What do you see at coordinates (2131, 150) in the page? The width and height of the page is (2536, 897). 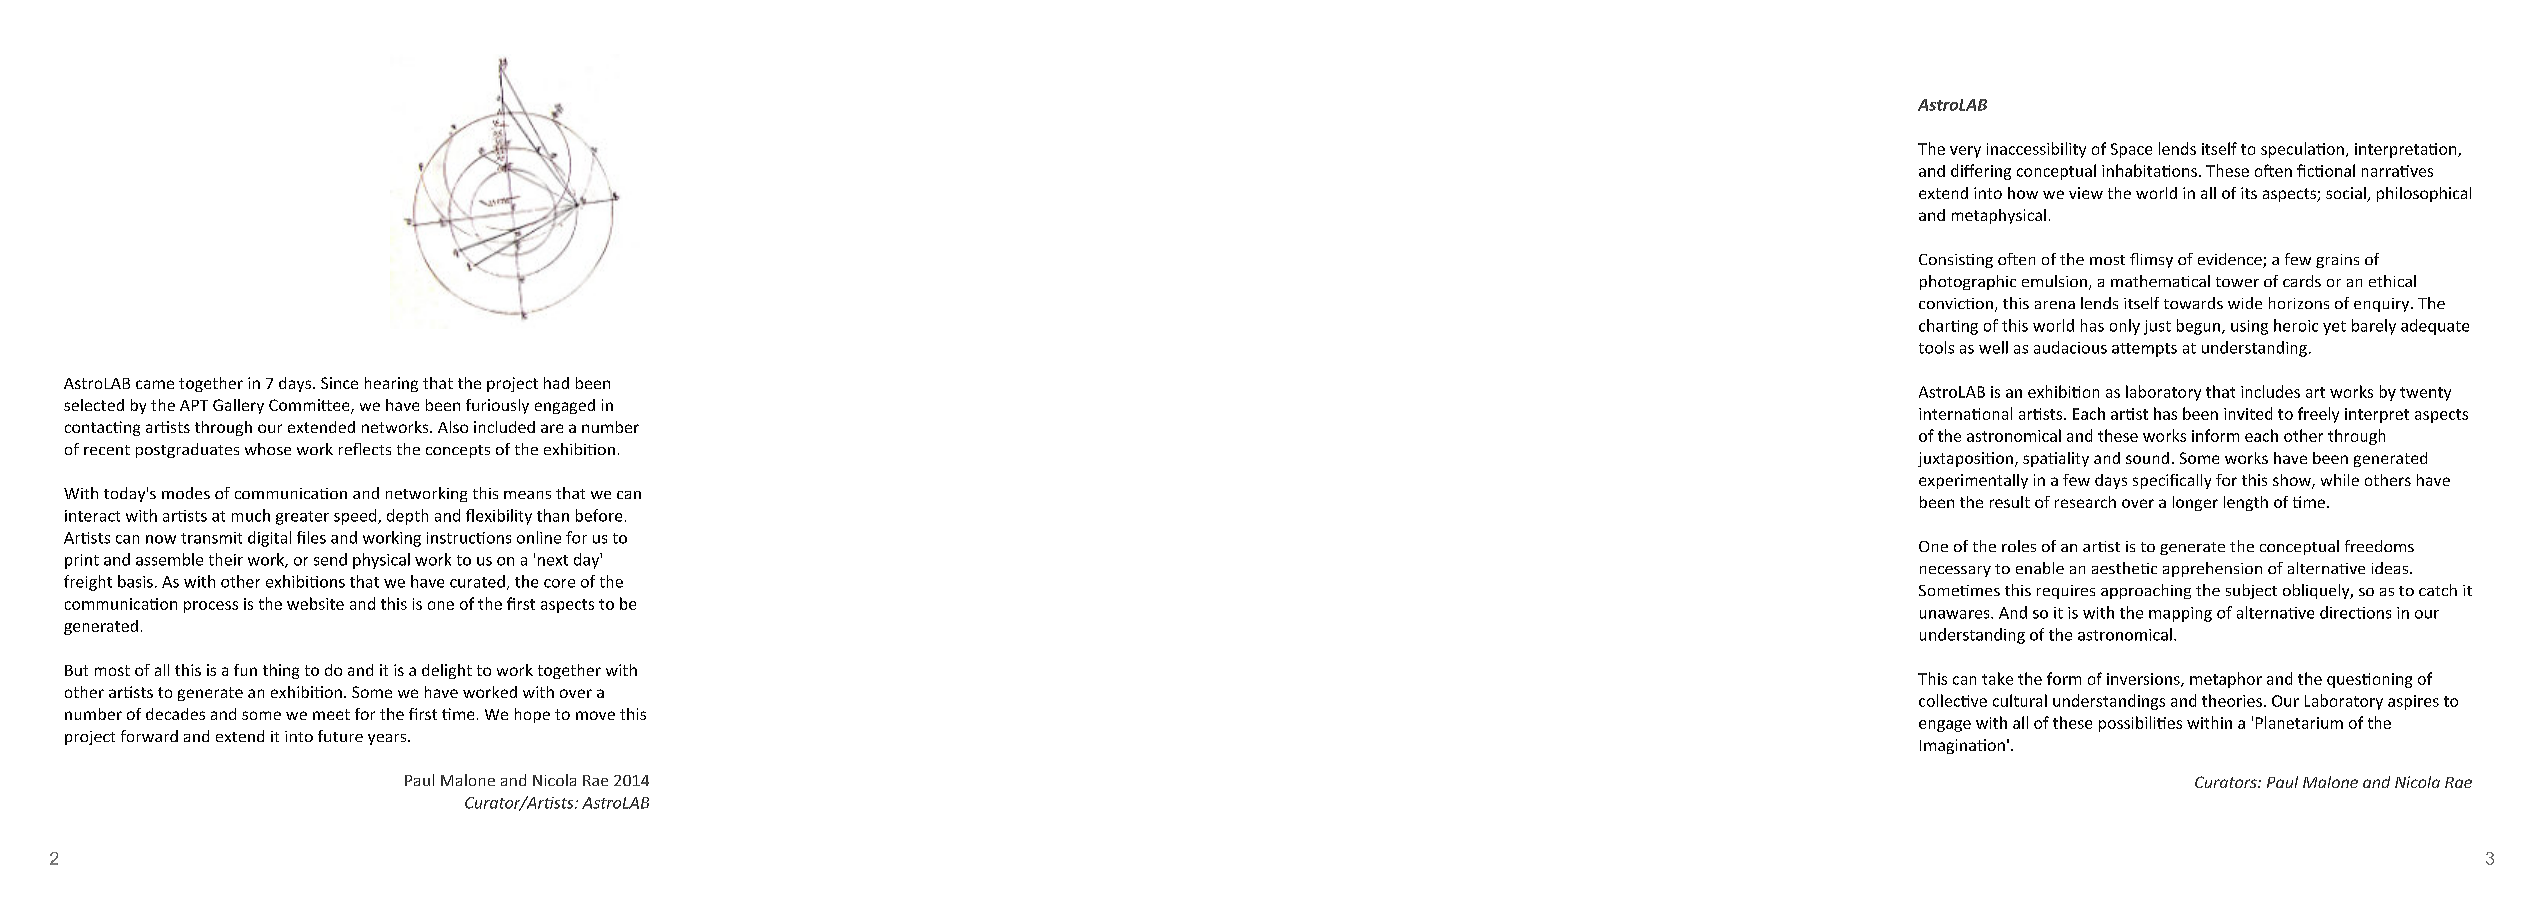 I see `Space` at bounding box center [2131, 150].
